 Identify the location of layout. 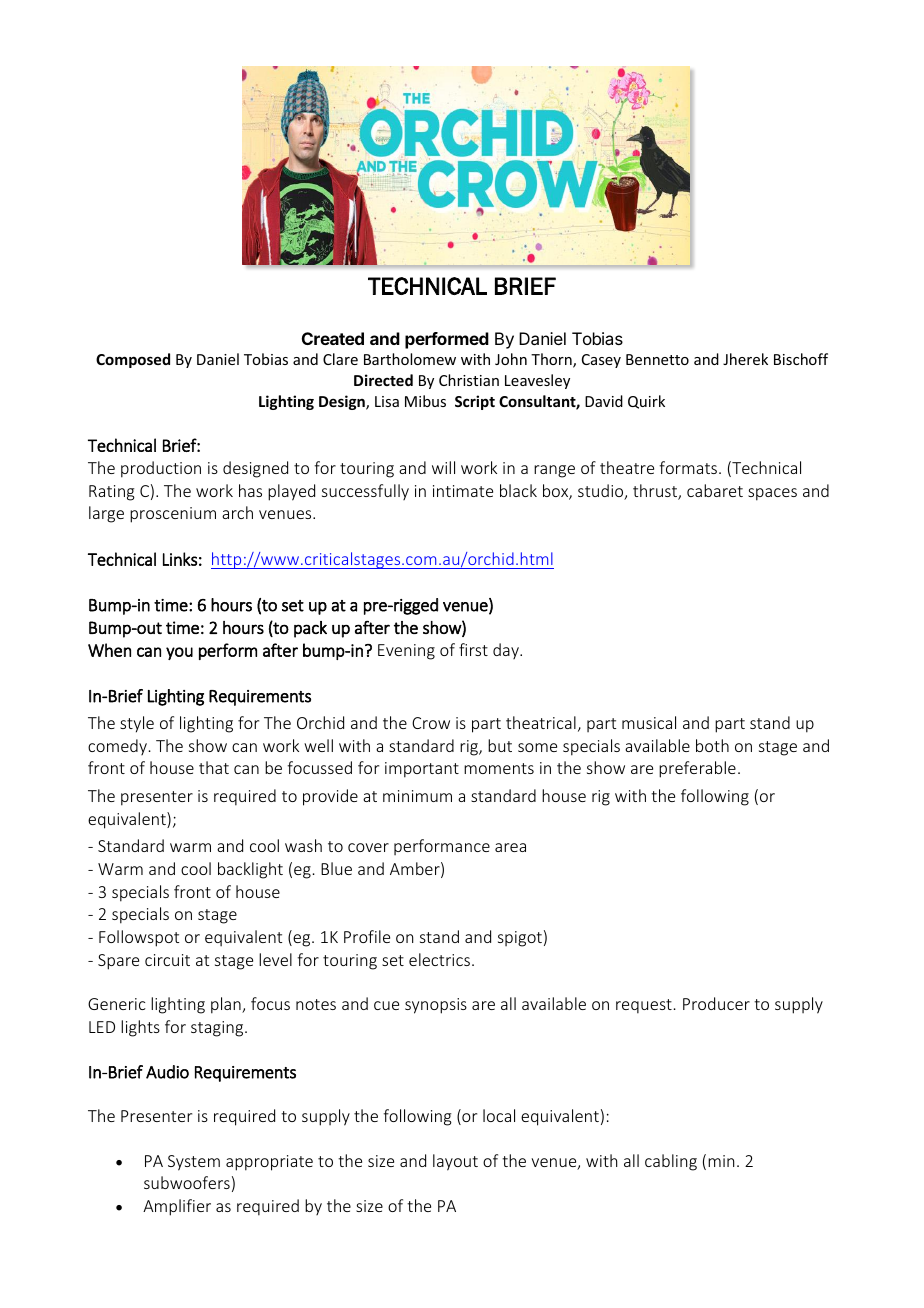
(455, 1162).
